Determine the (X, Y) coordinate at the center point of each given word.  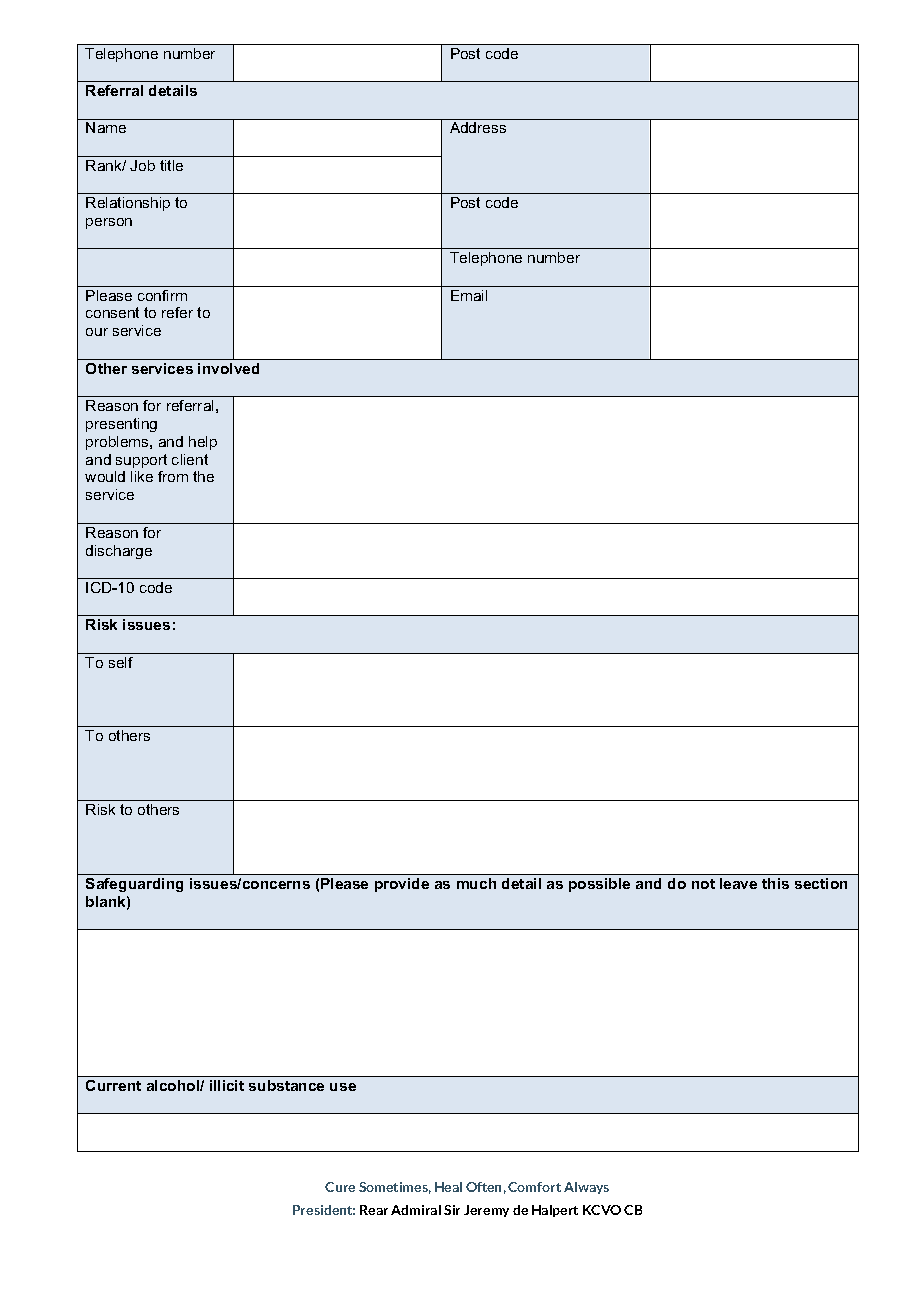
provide (402, 885)
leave (738, 883)
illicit (227, 1085)
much (476, 883)
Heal (448, 1187)
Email (469, 295)
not (703, 884)
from (173, 476)
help (203, 443)
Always (586, 1188)
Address (478, 127)
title (171, 165)
